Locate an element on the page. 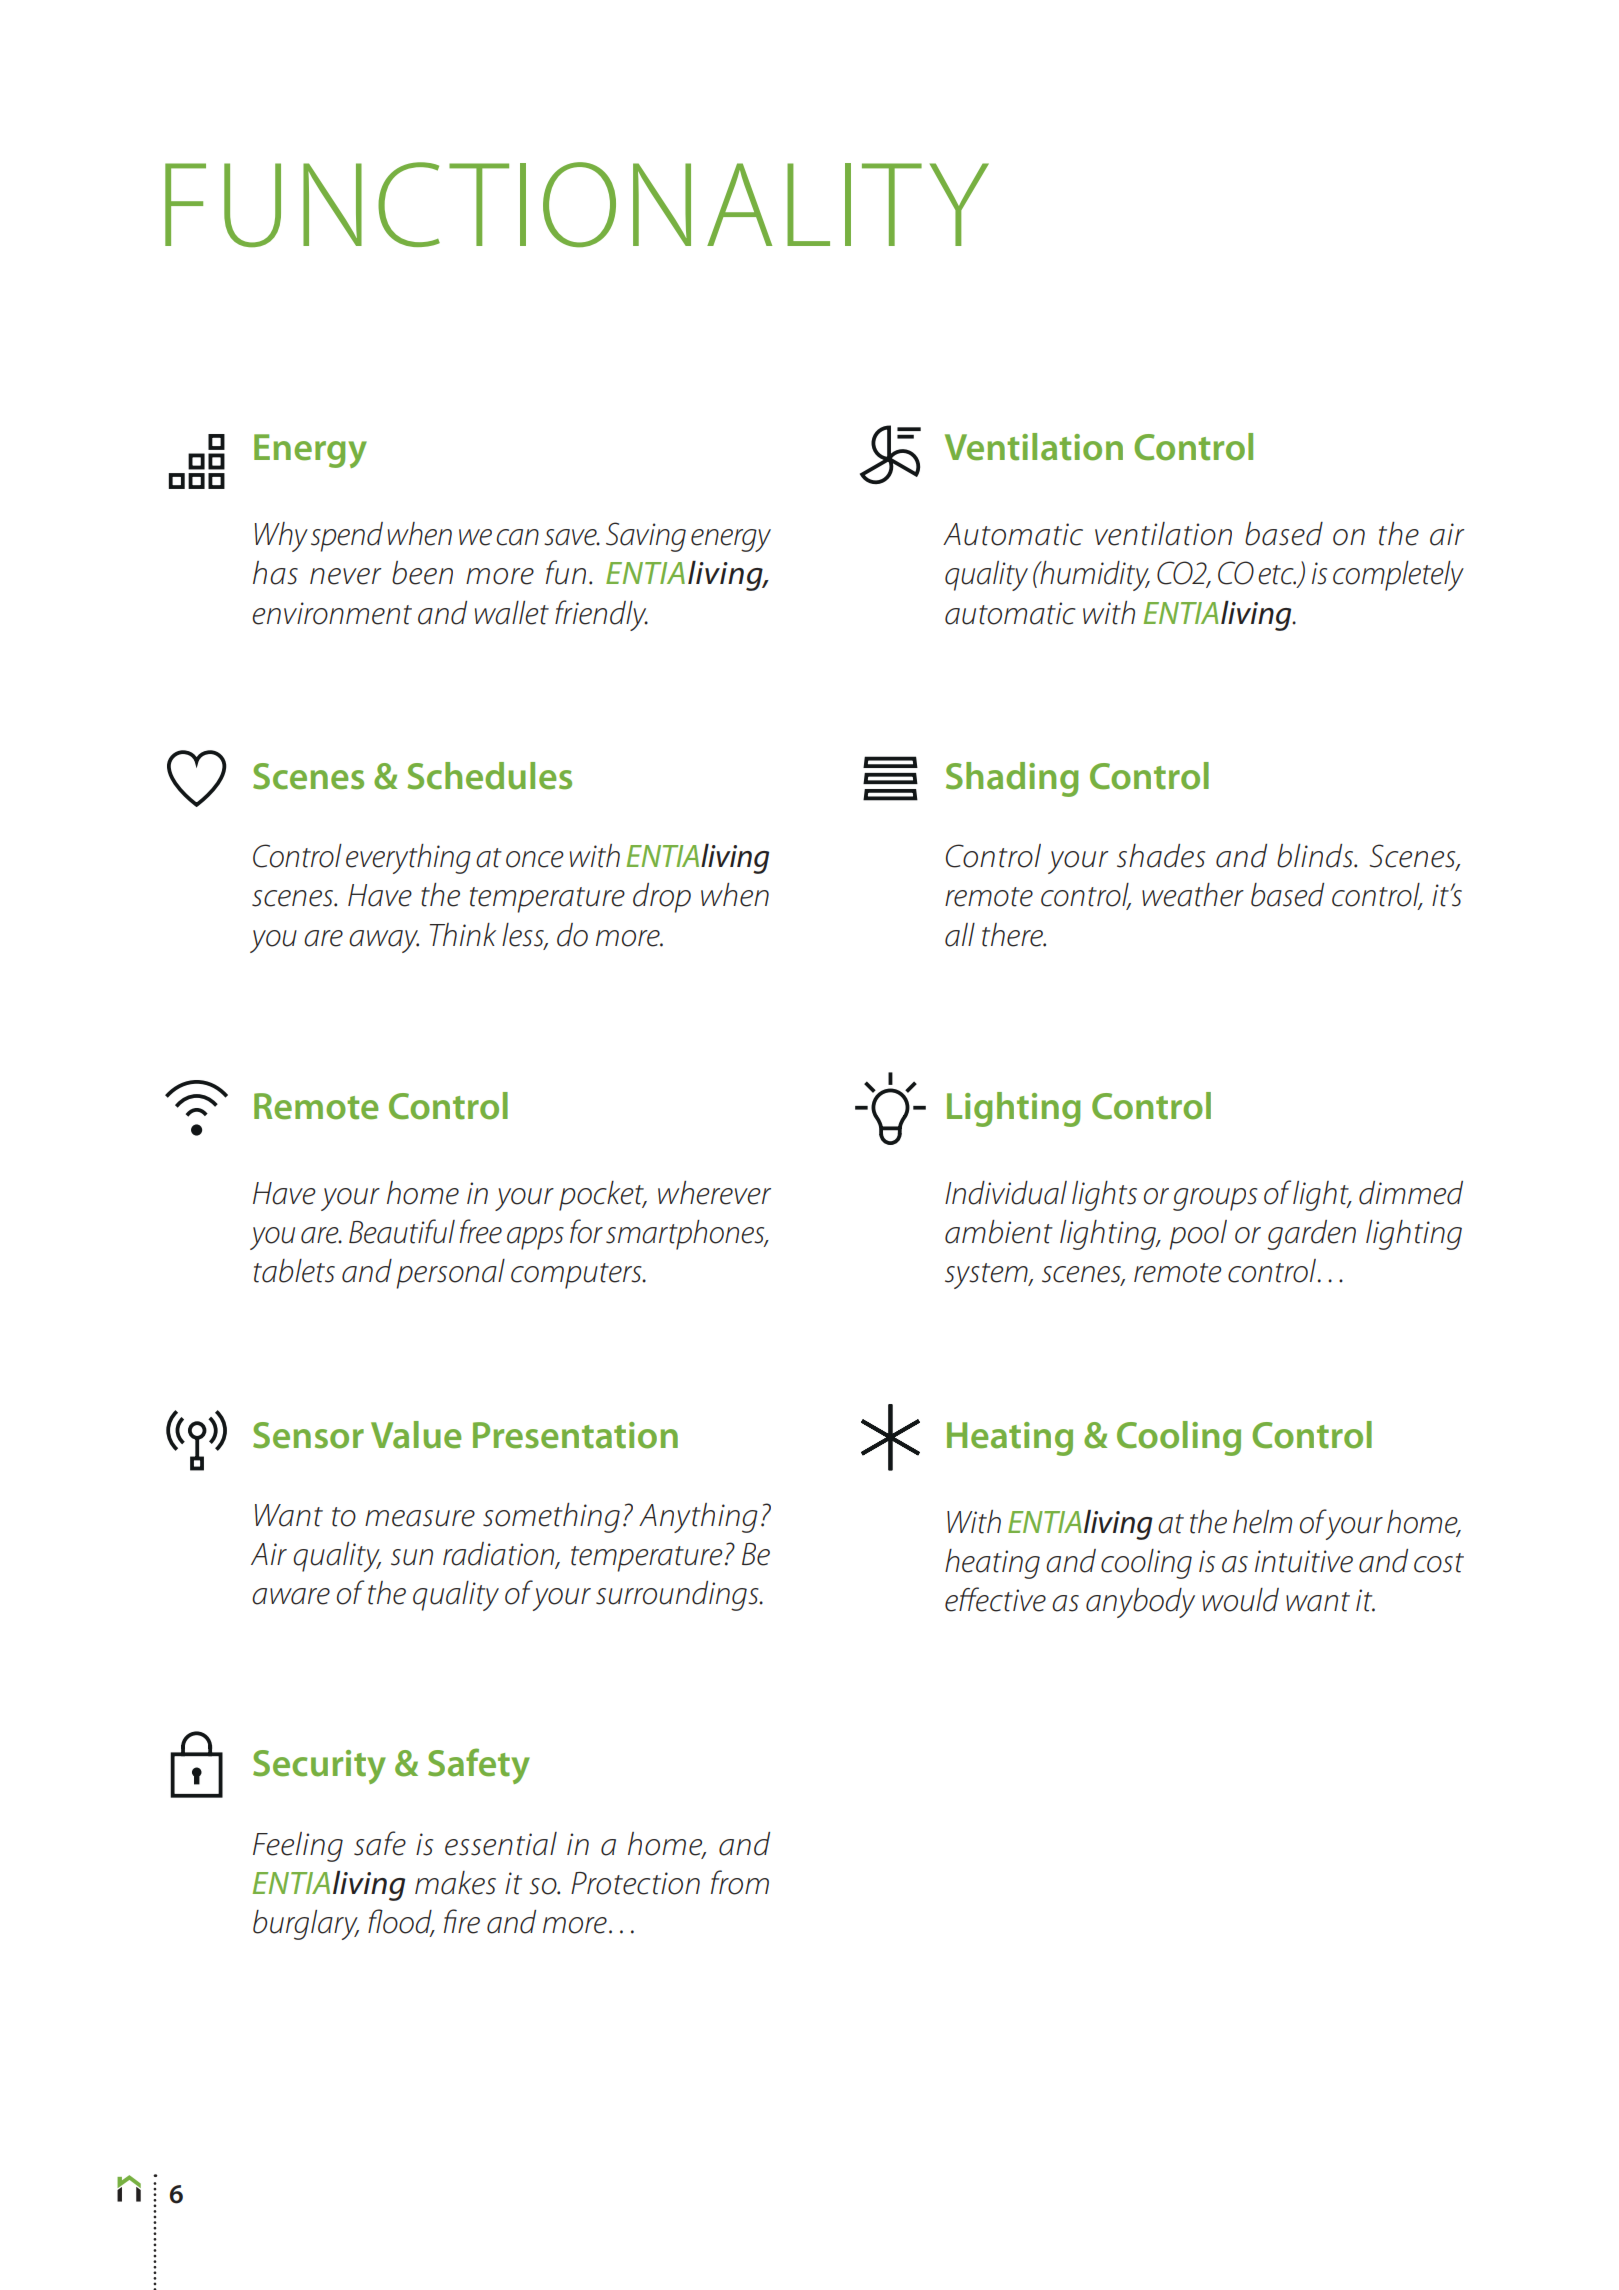 Image resolution: width=1619 pixels, height=2290 pixels. environment is located at coordinates (332, 613).
